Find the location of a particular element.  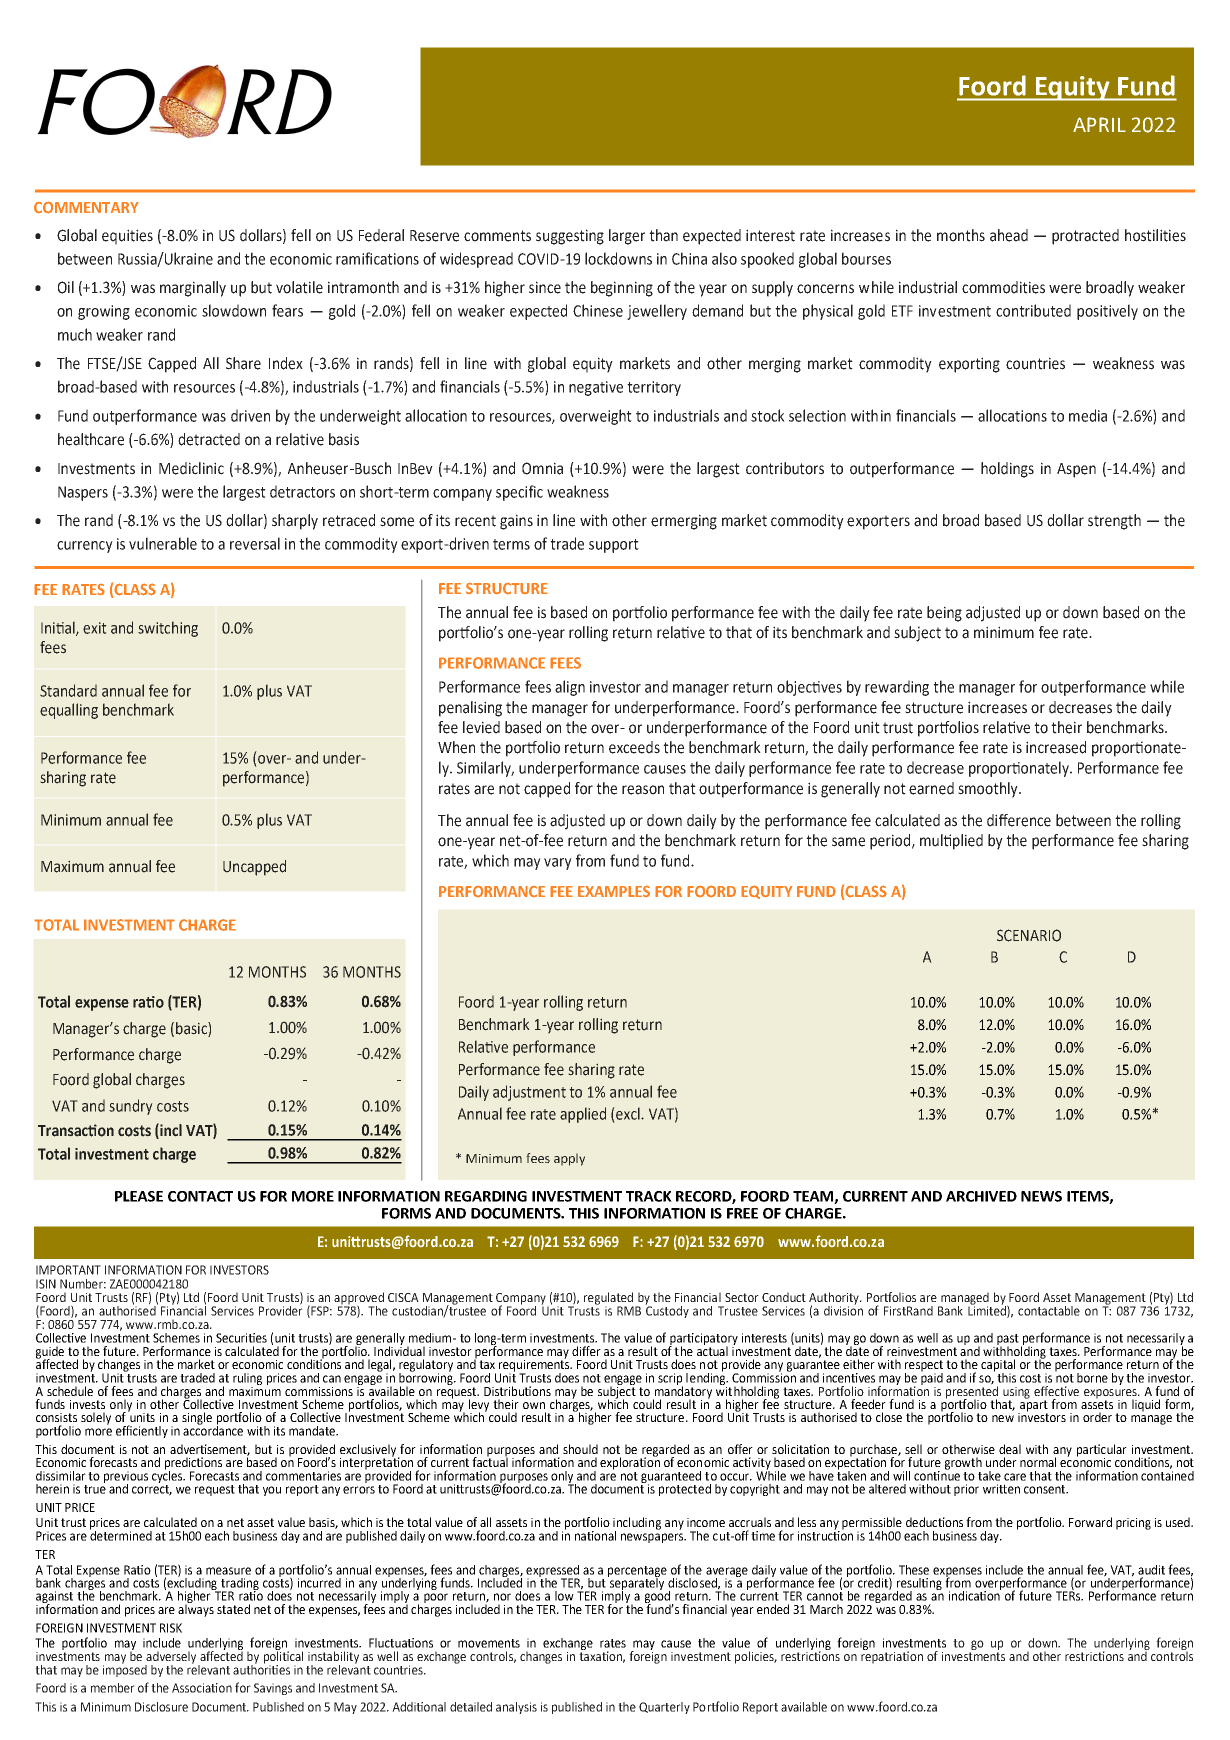

EXAMPLES is located at coordinates (614, 891).
